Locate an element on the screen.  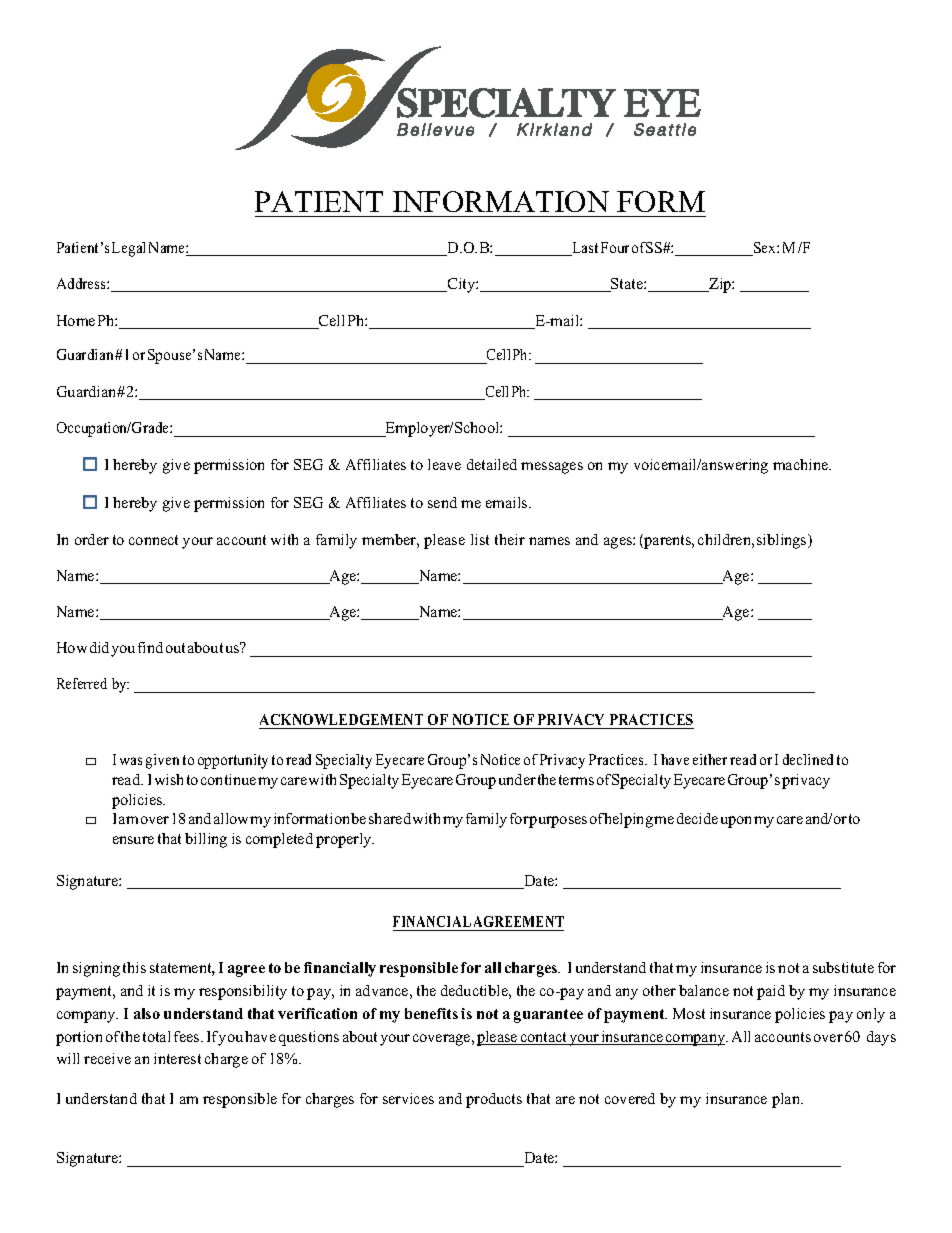
machine is located at coordinates (802, 464).
